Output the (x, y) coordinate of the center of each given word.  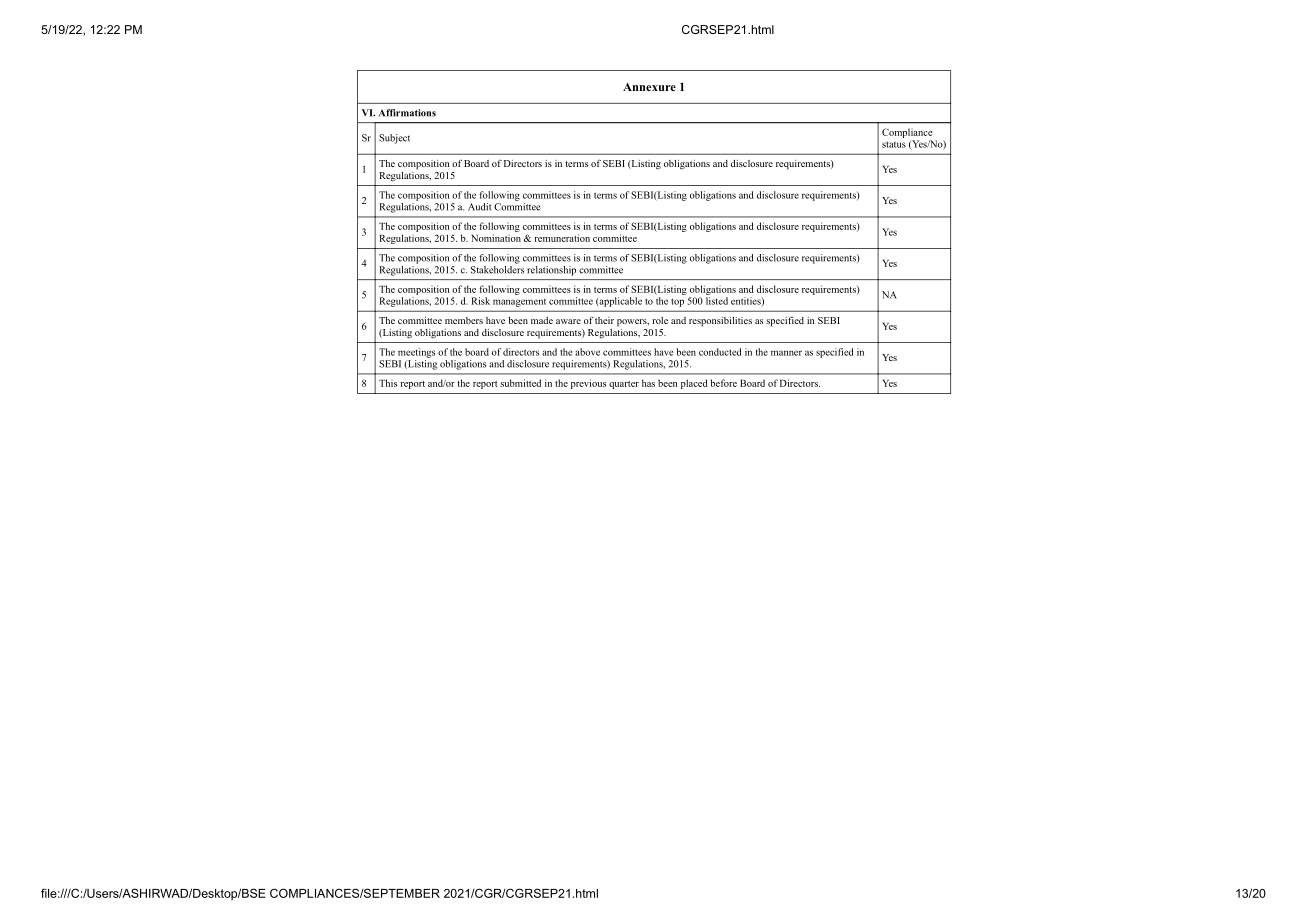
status (894, 144)
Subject (394, 139)
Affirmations (407, 113)
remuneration (562, 238)
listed (717, 301)
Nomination (496, 238)
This (388, 383)
